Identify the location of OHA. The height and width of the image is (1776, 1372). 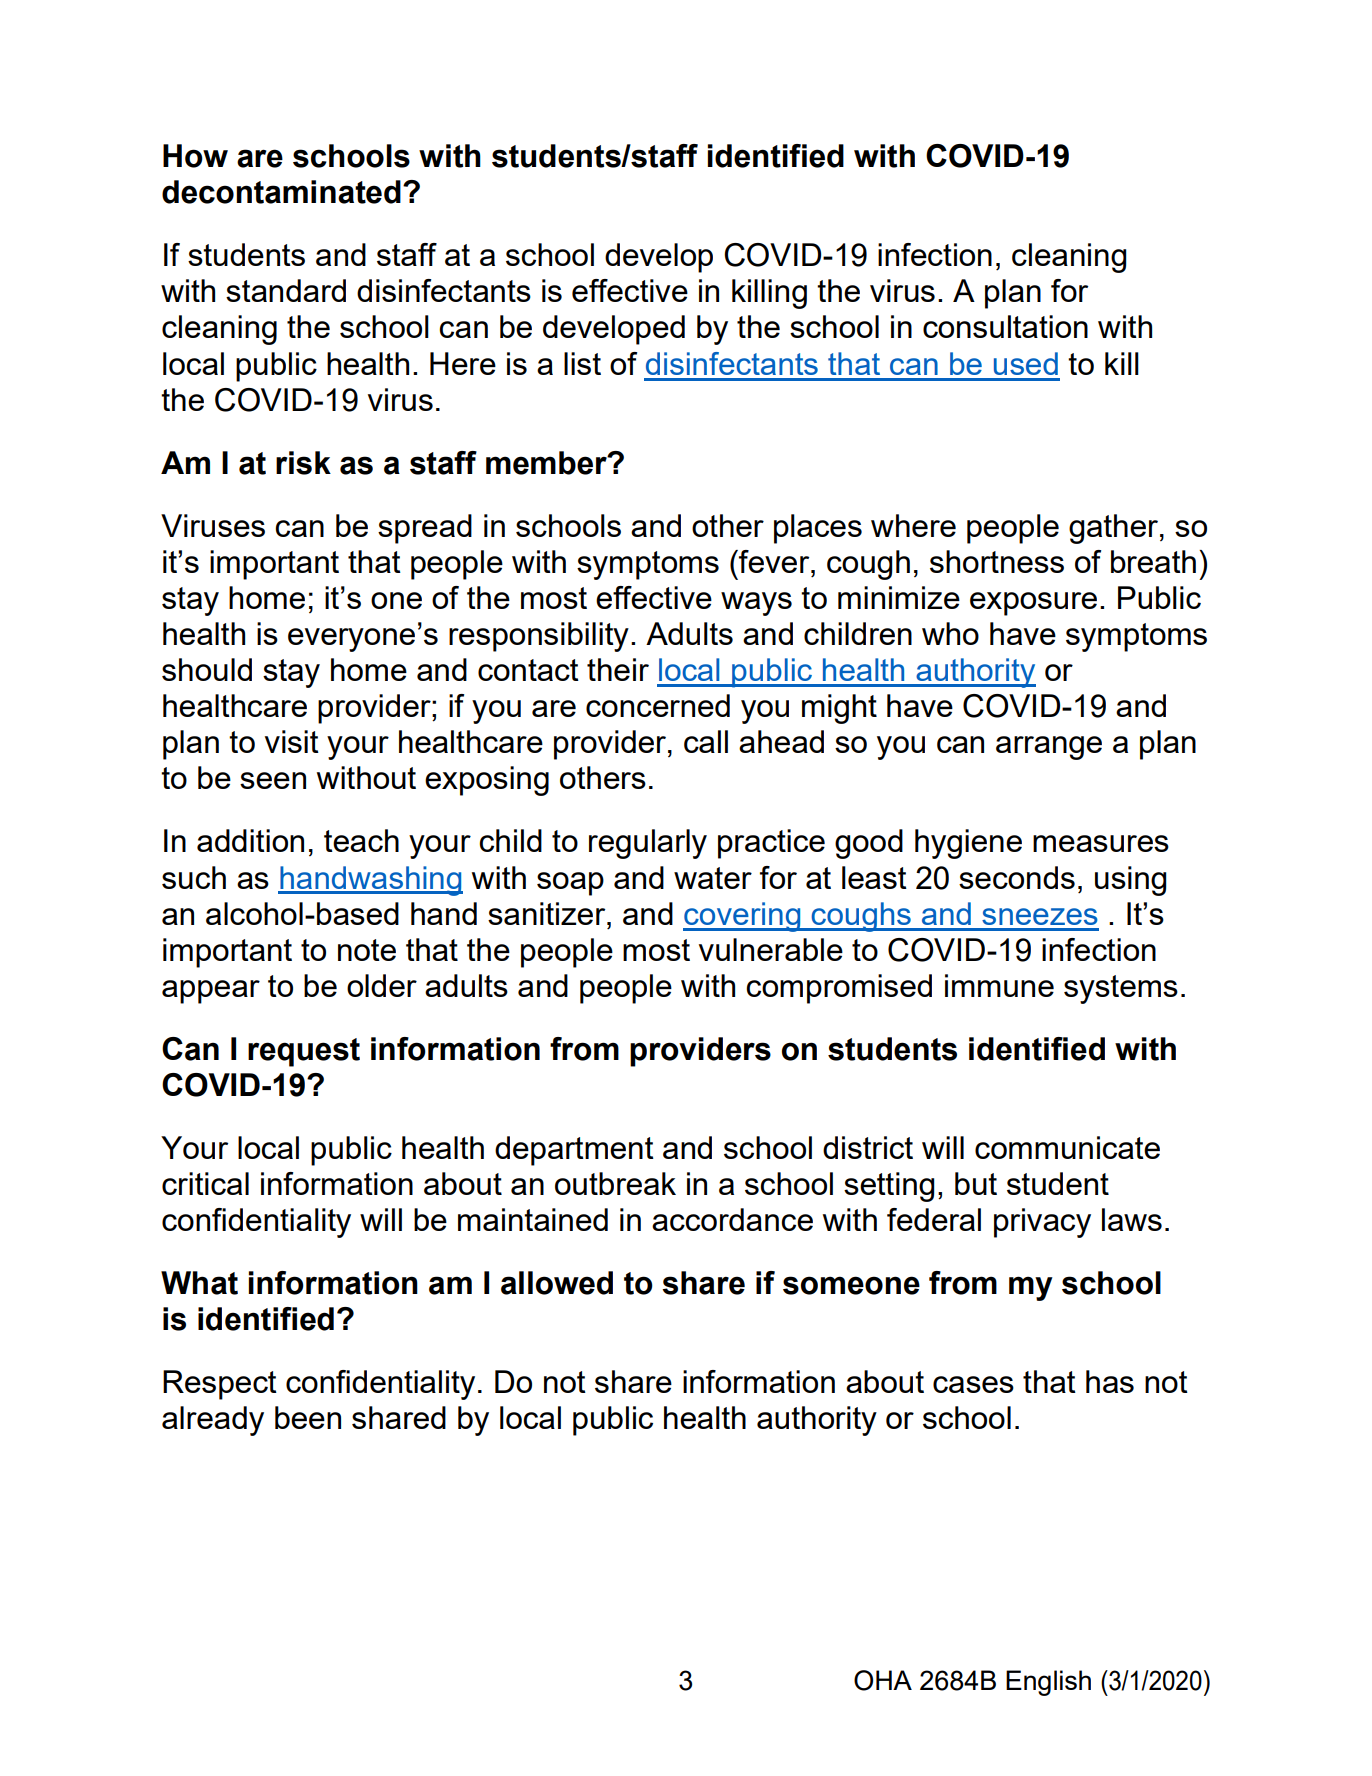
(883, 1680).
